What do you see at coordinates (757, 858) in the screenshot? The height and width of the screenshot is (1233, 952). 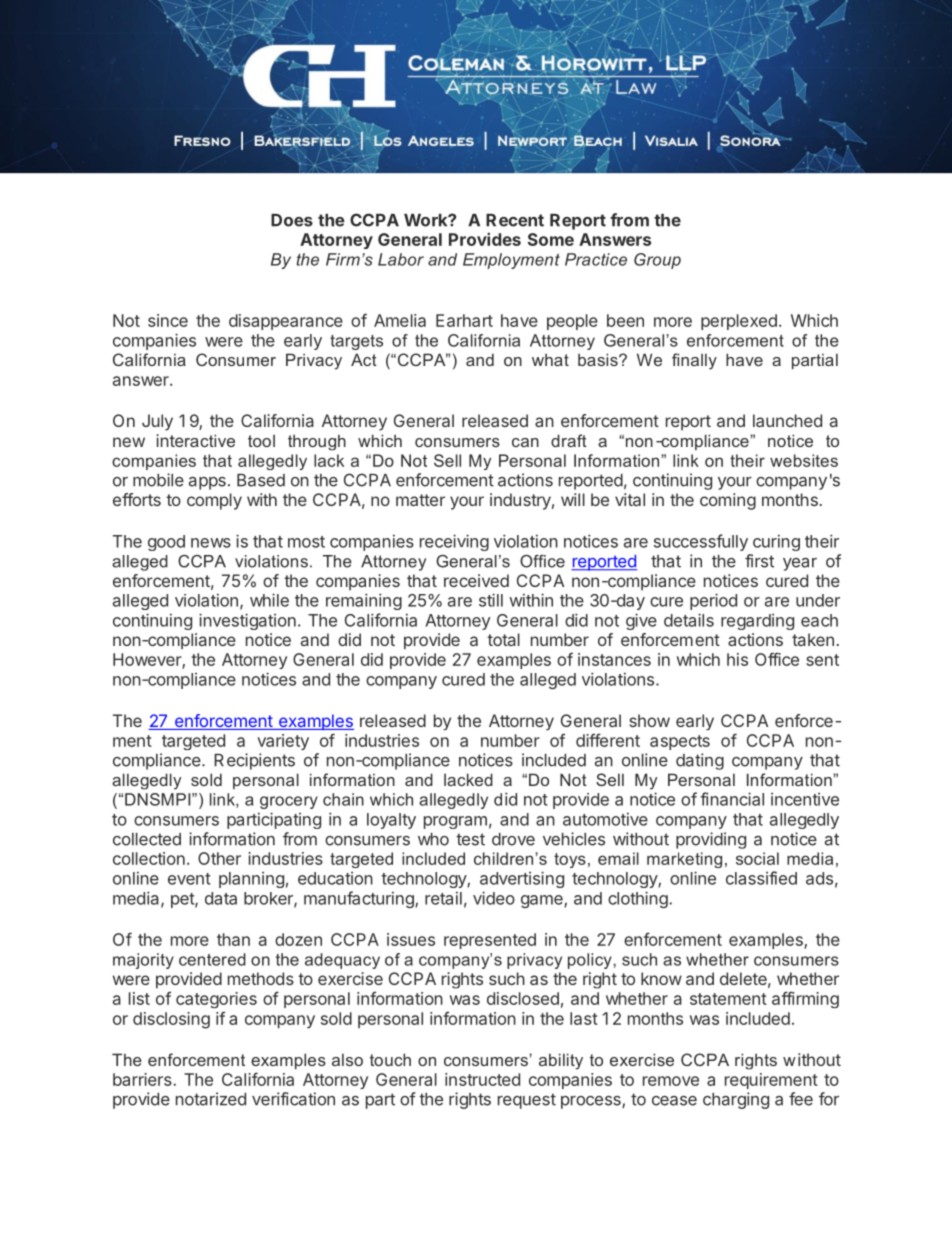 I see `social` at bounding box center [757, 858].
